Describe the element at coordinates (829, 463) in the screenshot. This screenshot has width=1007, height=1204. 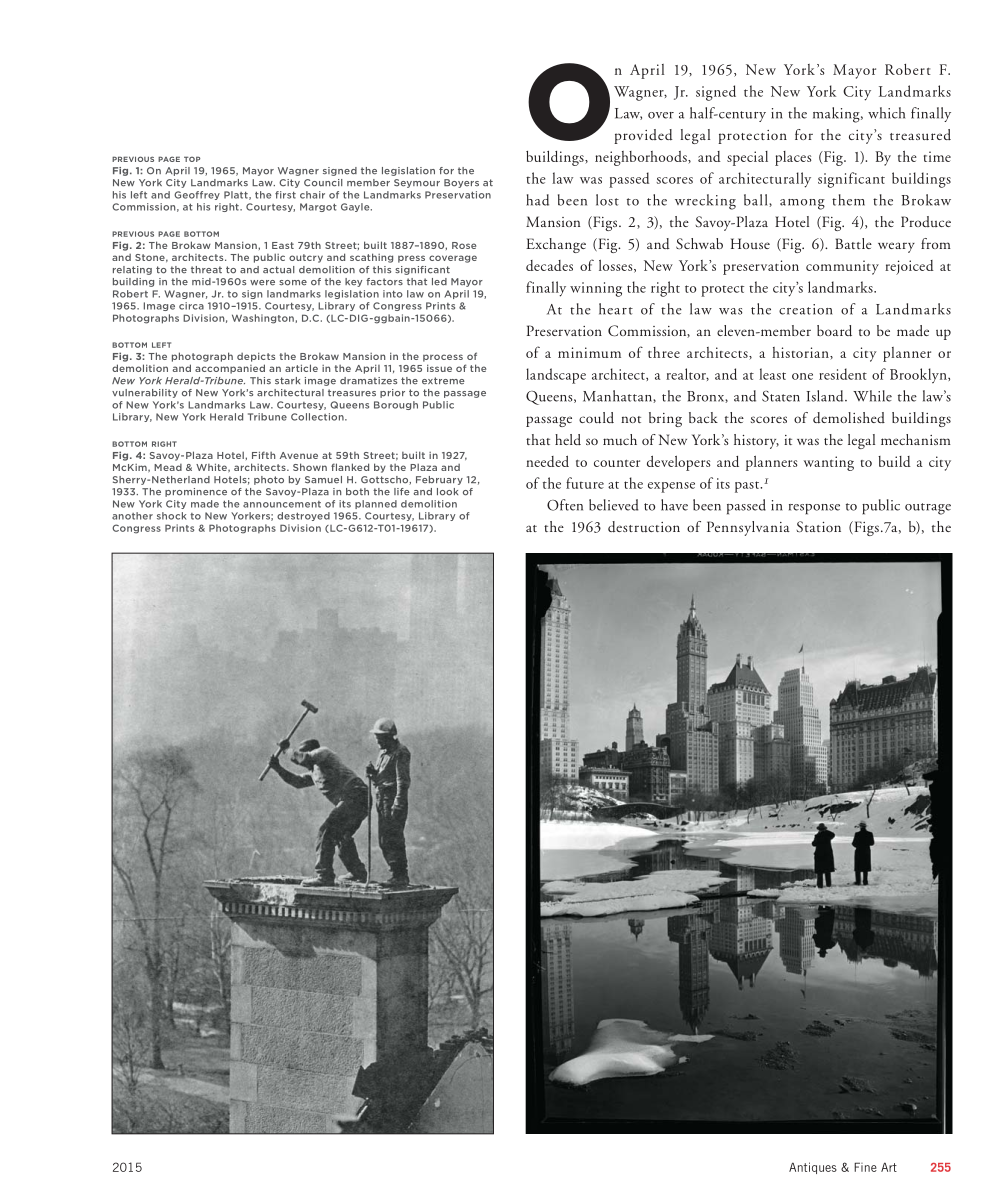
I see `wanting` at that location.
